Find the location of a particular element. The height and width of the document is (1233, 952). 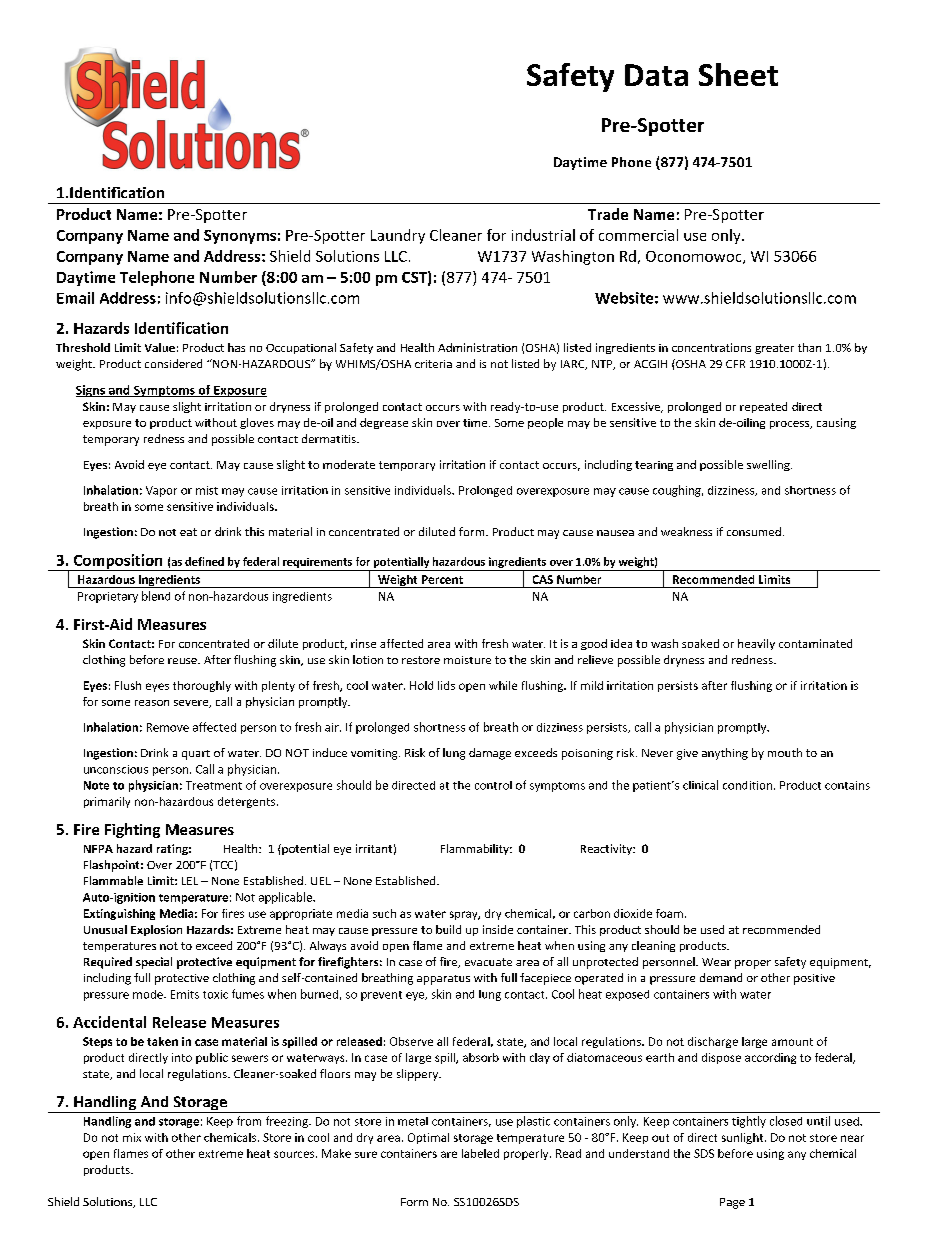

moisture is located at coordinates (467, 660).
